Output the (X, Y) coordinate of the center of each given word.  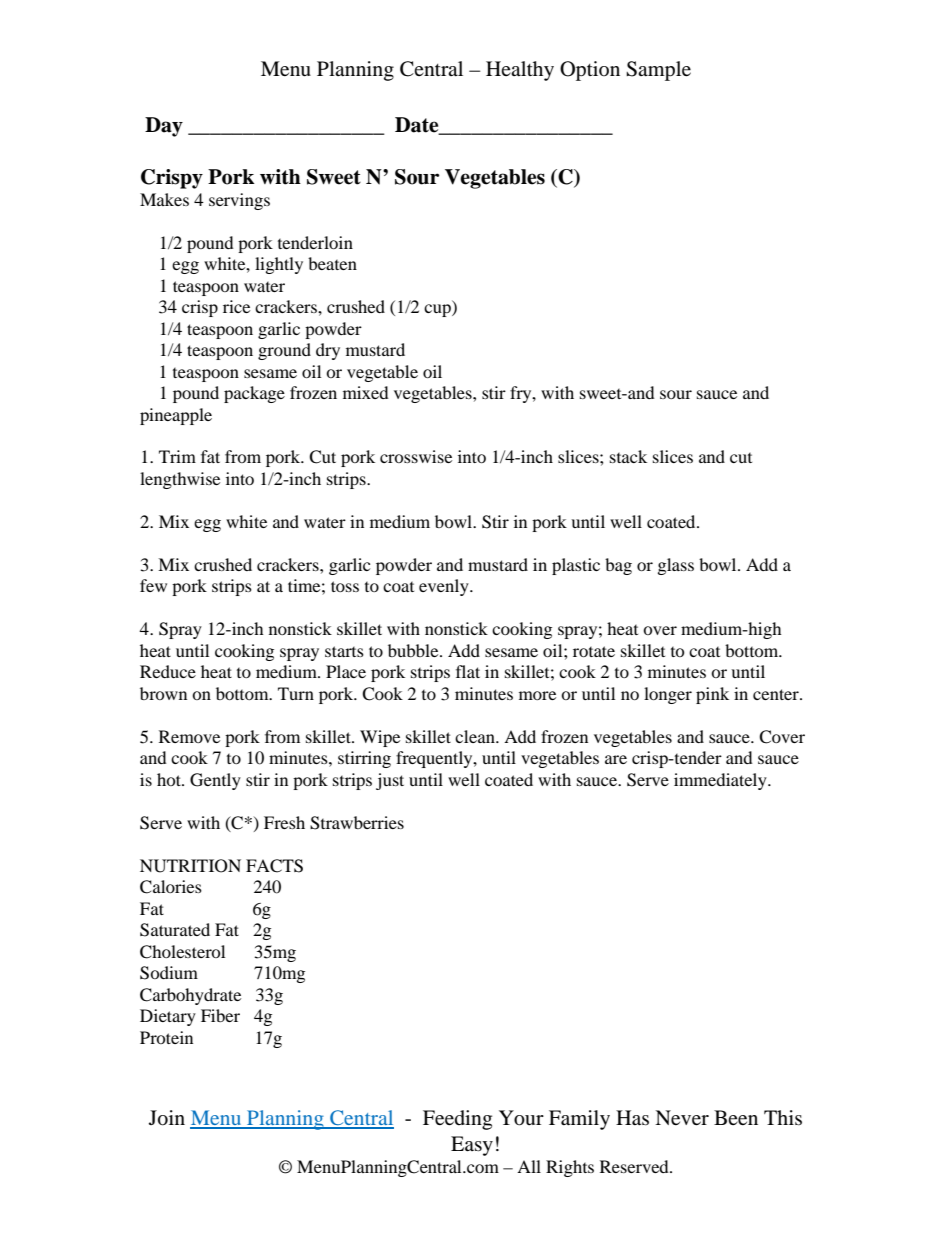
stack (628, 456)
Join (167, 1118)
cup (438, 310)
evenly (445, 587)
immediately (721, 781)
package (254, 394)
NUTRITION (190, 866)
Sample (658, 71)
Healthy (520, 71)
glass (676, 566)
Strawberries (357, 823)
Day (164, 127)
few (153, 585)
